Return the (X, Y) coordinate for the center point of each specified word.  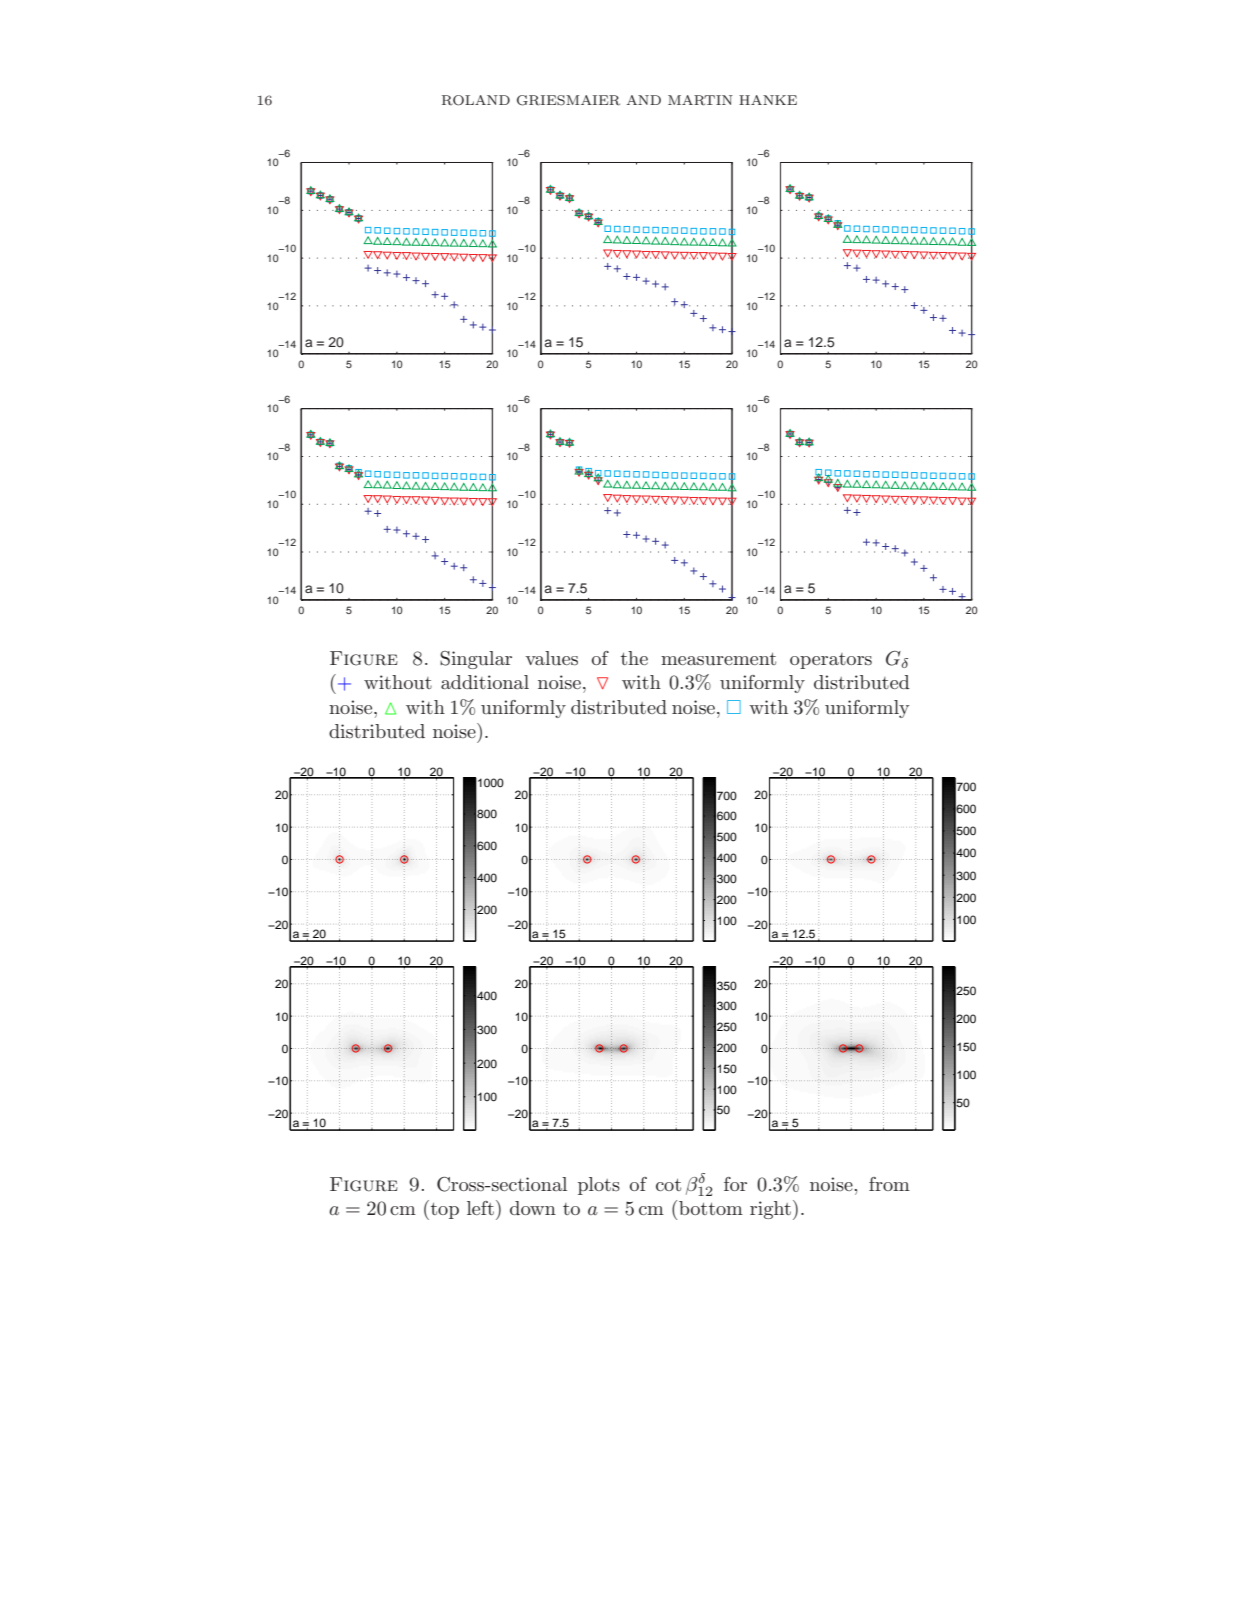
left (480, 1208)
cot (668, 1185)
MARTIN (700, 100)
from (889, 1184)
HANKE (768, 100)
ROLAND (476, 100)
